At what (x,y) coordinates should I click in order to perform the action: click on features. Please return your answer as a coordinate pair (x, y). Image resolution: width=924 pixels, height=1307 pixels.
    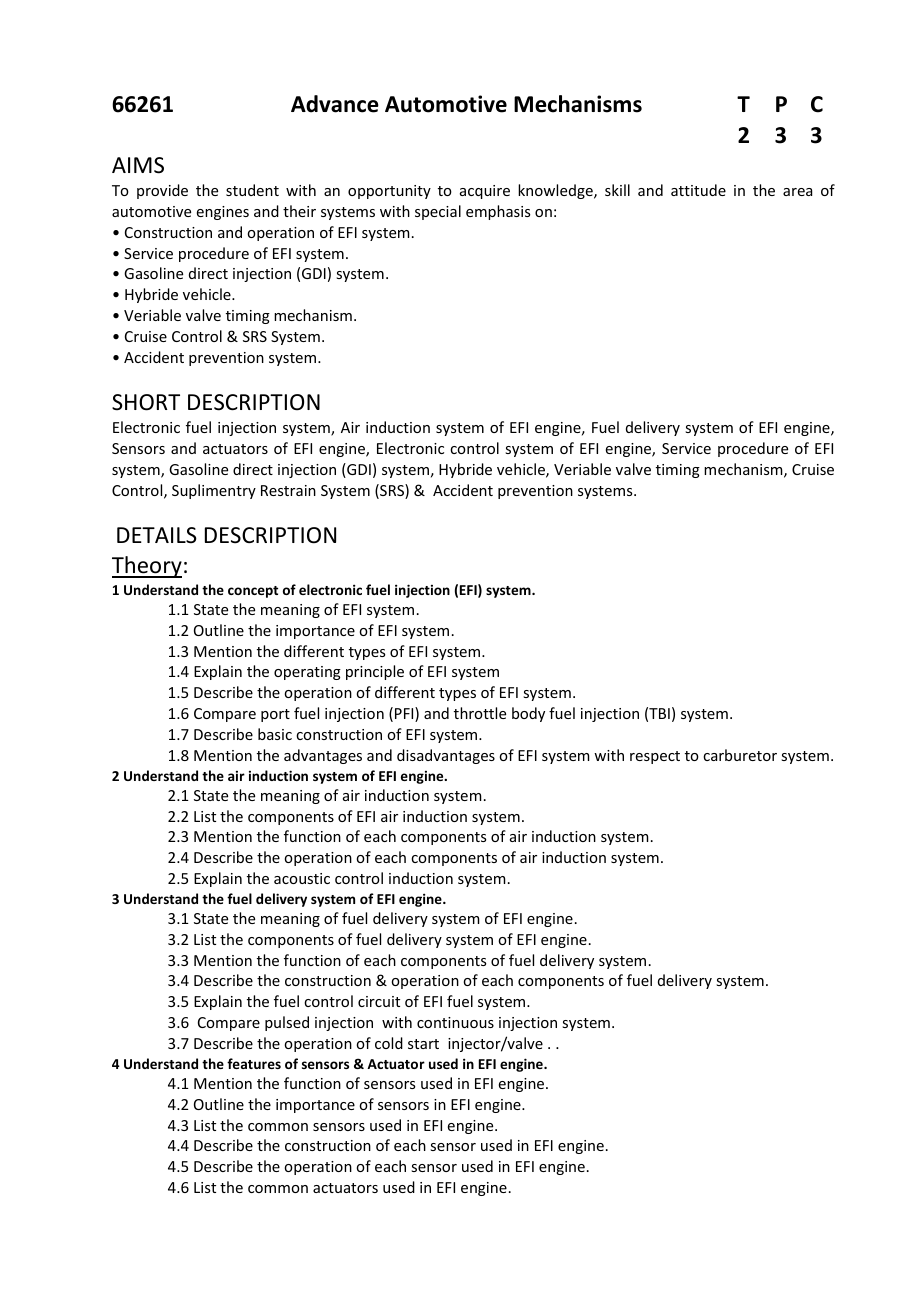
    Looking at the image, I should click on (254, 1063).
